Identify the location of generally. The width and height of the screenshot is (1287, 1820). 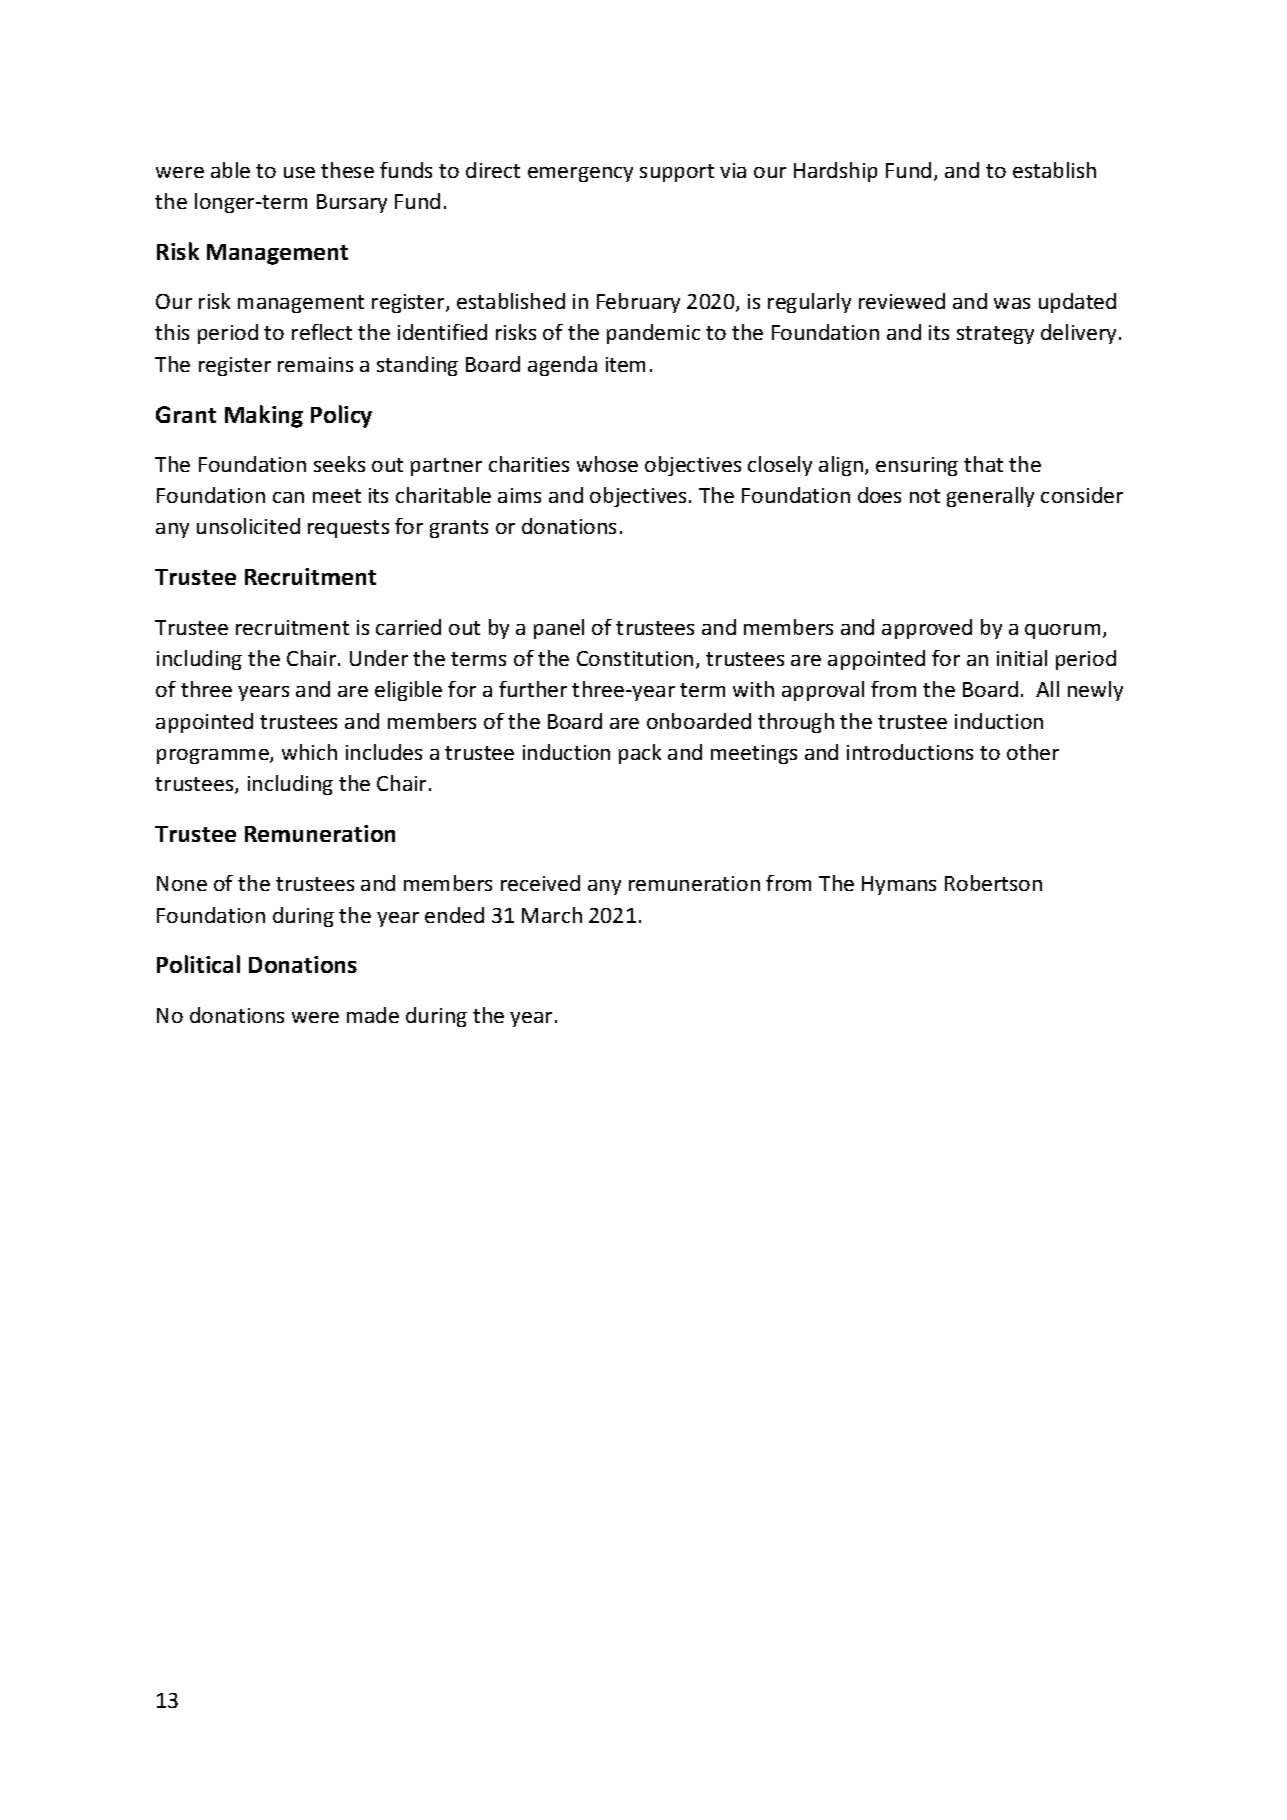
(990, 497).
